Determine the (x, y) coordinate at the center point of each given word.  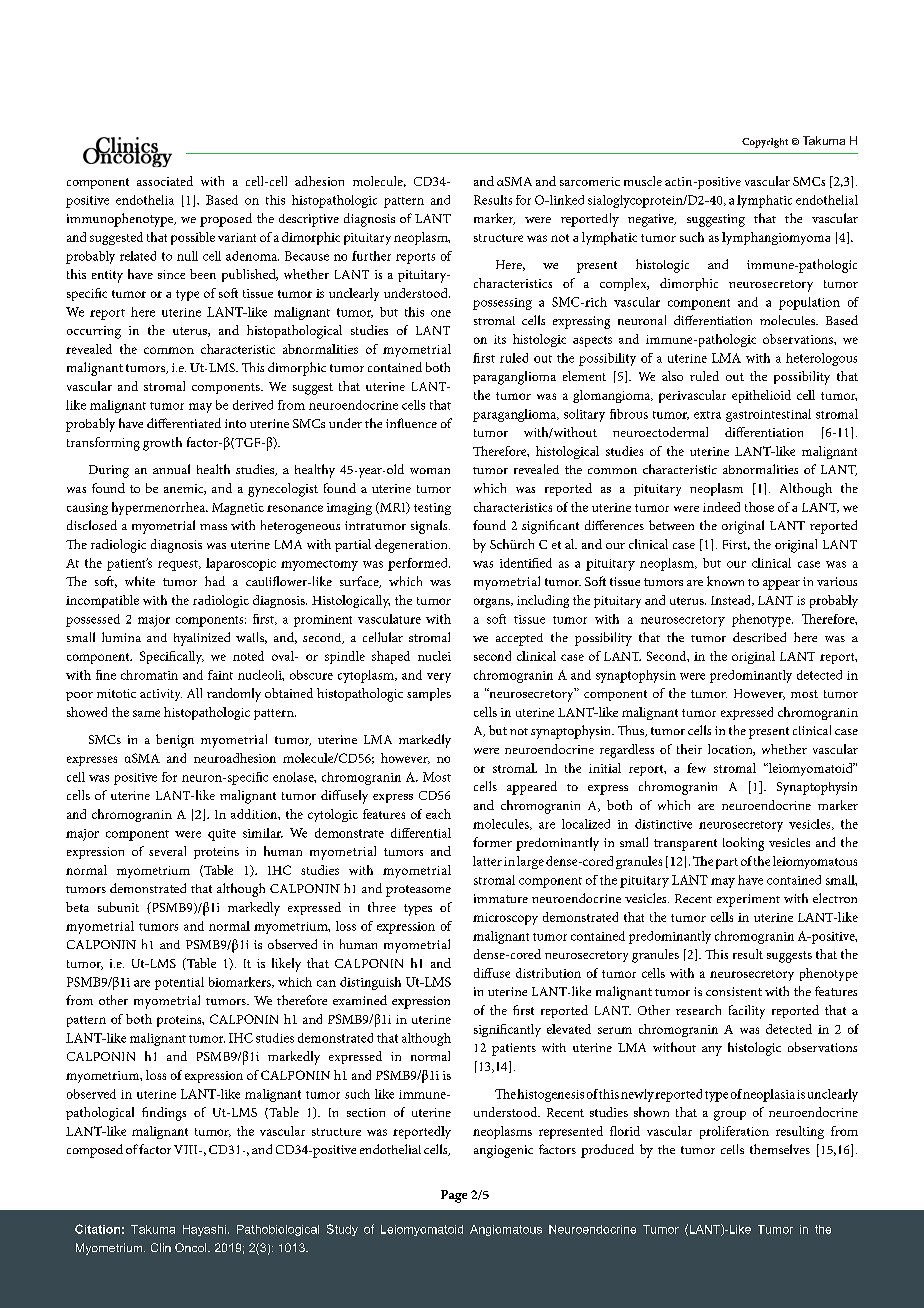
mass (213, 527)
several (167, 851)
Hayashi (204, 1230)
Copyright (765, 143)
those (759, 507)
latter (487, 861)
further (371, 256)
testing (432, 509)
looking (743, 844)
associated (165, 181)
